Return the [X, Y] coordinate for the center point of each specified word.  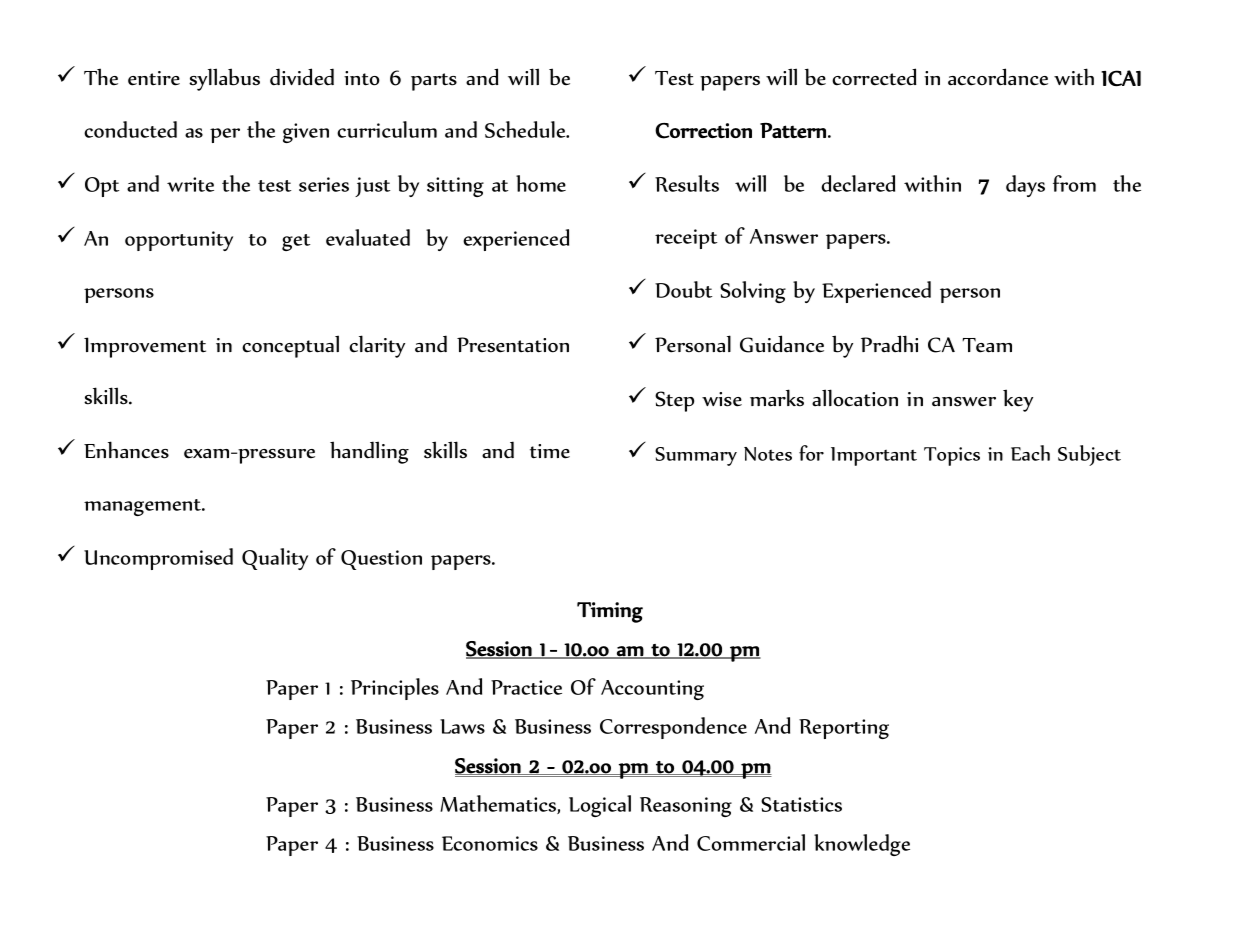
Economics [490, 843]
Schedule [526, 129]
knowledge [862, 845]
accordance [998, 77]
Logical [600, 806]
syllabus [224, 79]
